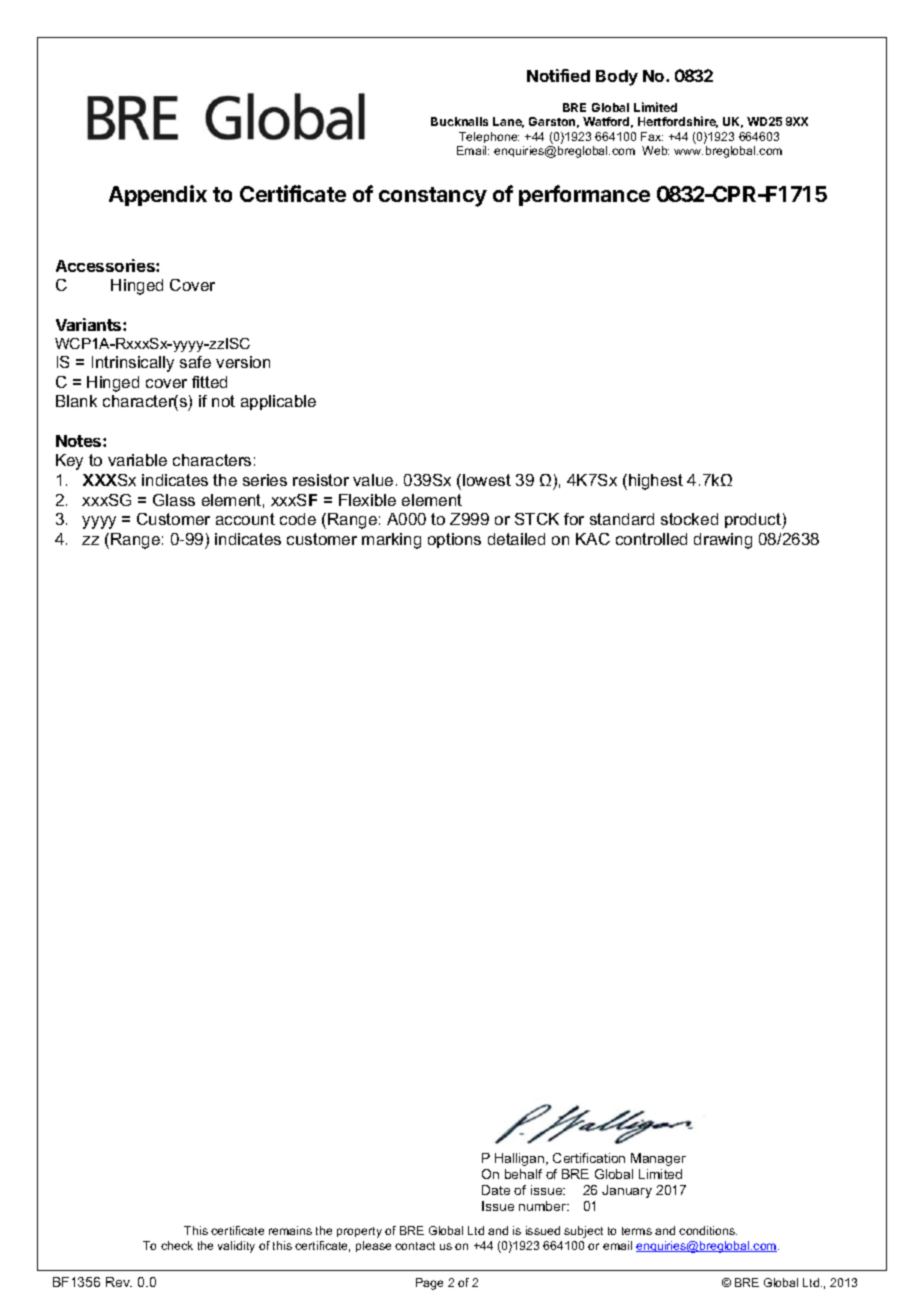 The height and width of the image is (1308, 924). I want to click on Manager, so click(658, 1159).
